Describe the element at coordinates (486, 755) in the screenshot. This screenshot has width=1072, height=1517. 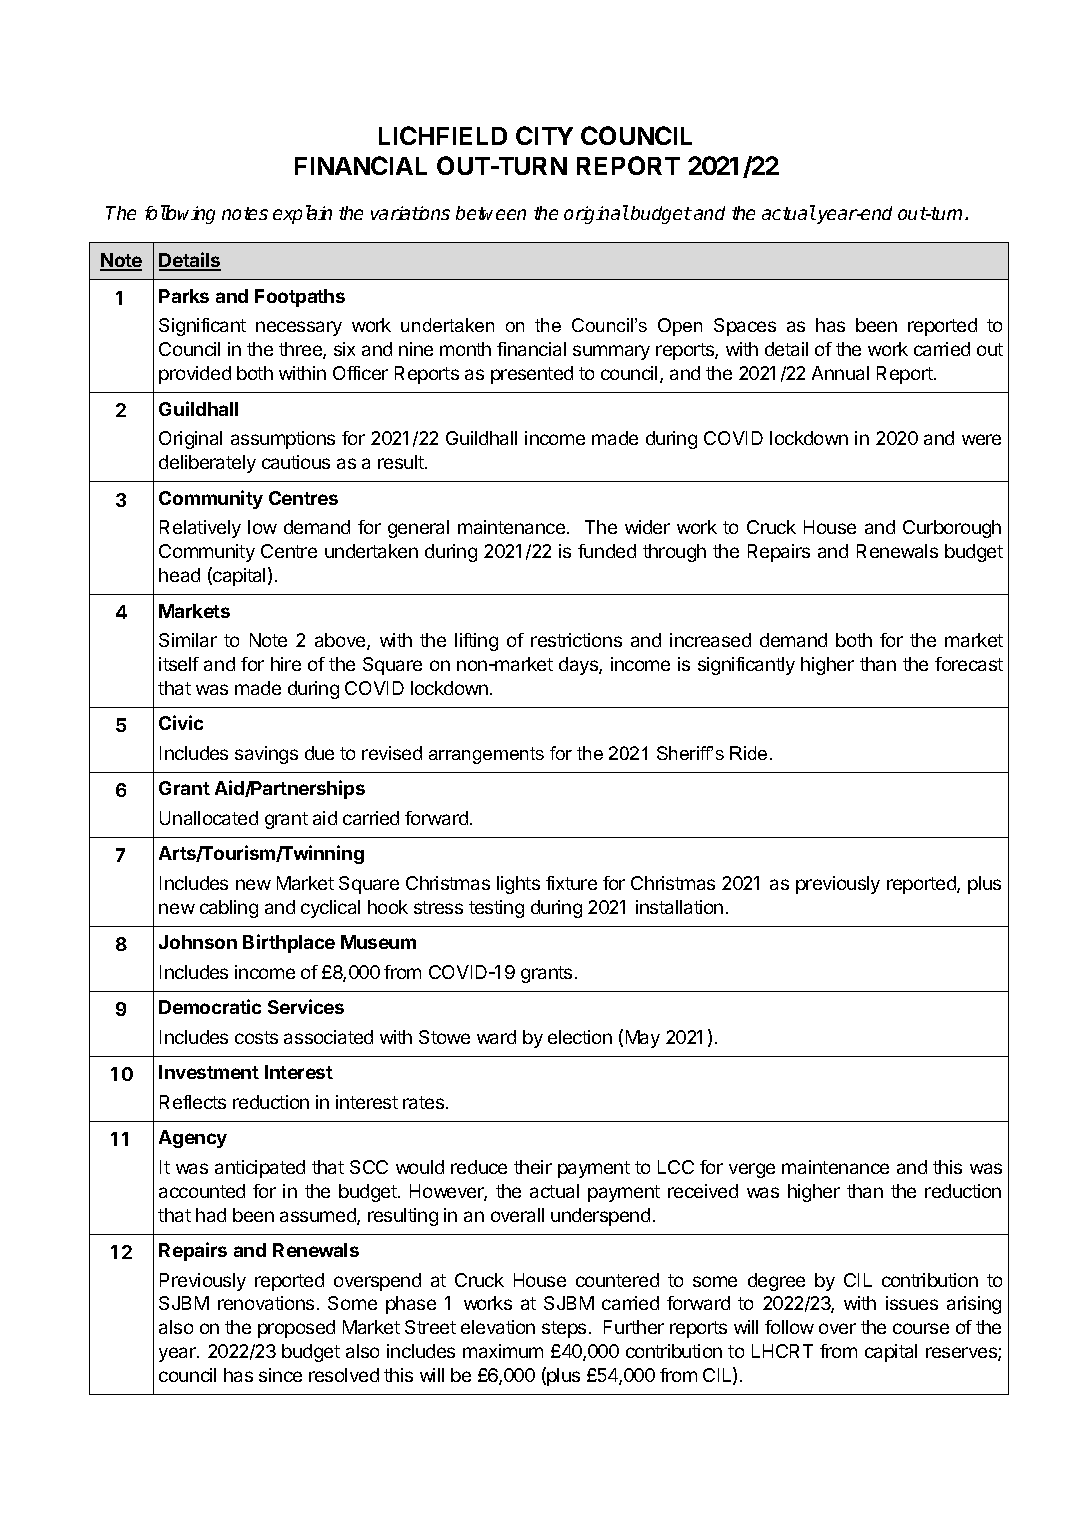
I see `arrangements` at that location.
